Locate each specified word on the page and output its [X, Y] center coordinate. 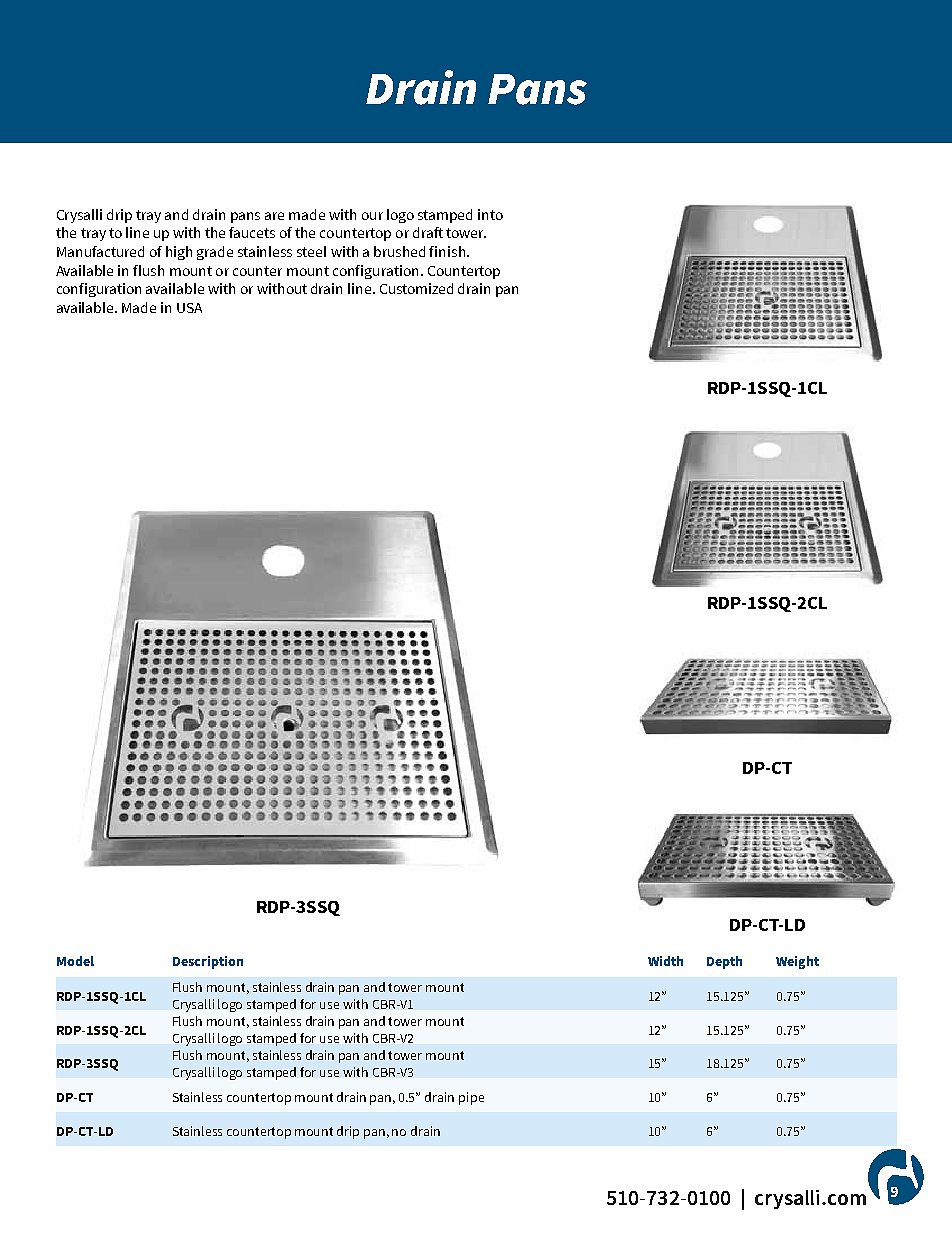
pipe [471, 1098]
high [179, 253]
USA [189, 308]
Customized [416, 288]
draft [428, 232]
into [490, 214]
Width [665, 961]
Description [208, 962]
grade [215, 253]
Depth [724, 962]
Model [75, 961]
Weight [797, 962]
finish [447, 251]
